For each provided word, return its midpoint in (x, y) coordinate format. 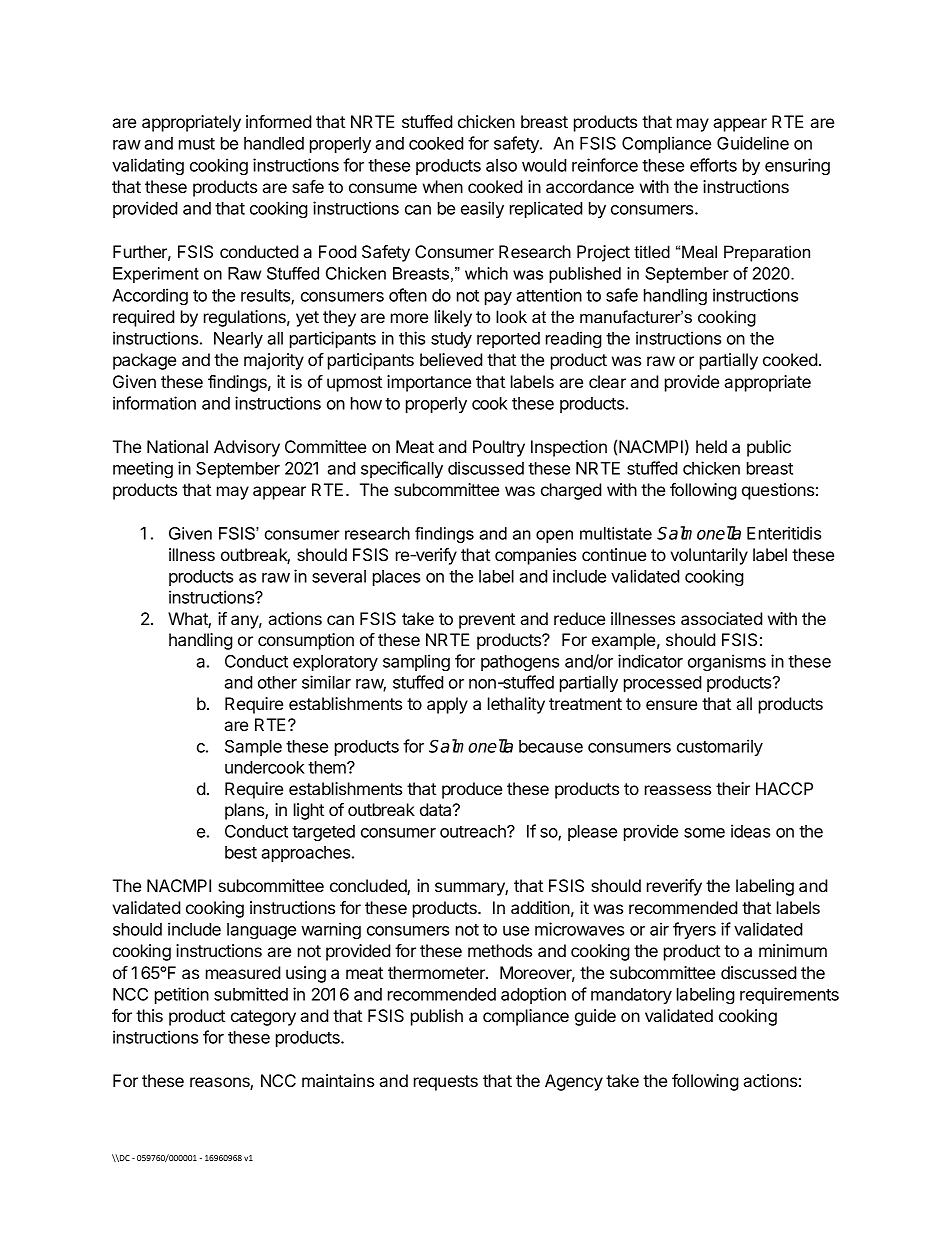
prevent (487, 621)
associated (722, 618)
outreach (474, 831)
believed (451, 359)
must (197, 144)
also (501, 165)
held (711, 446)
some (704, 833)
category (263, 1018)
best (241, 852)
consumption (306, 641)
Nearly (238, 340)
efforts (713, 165)
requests (446, 1083)
